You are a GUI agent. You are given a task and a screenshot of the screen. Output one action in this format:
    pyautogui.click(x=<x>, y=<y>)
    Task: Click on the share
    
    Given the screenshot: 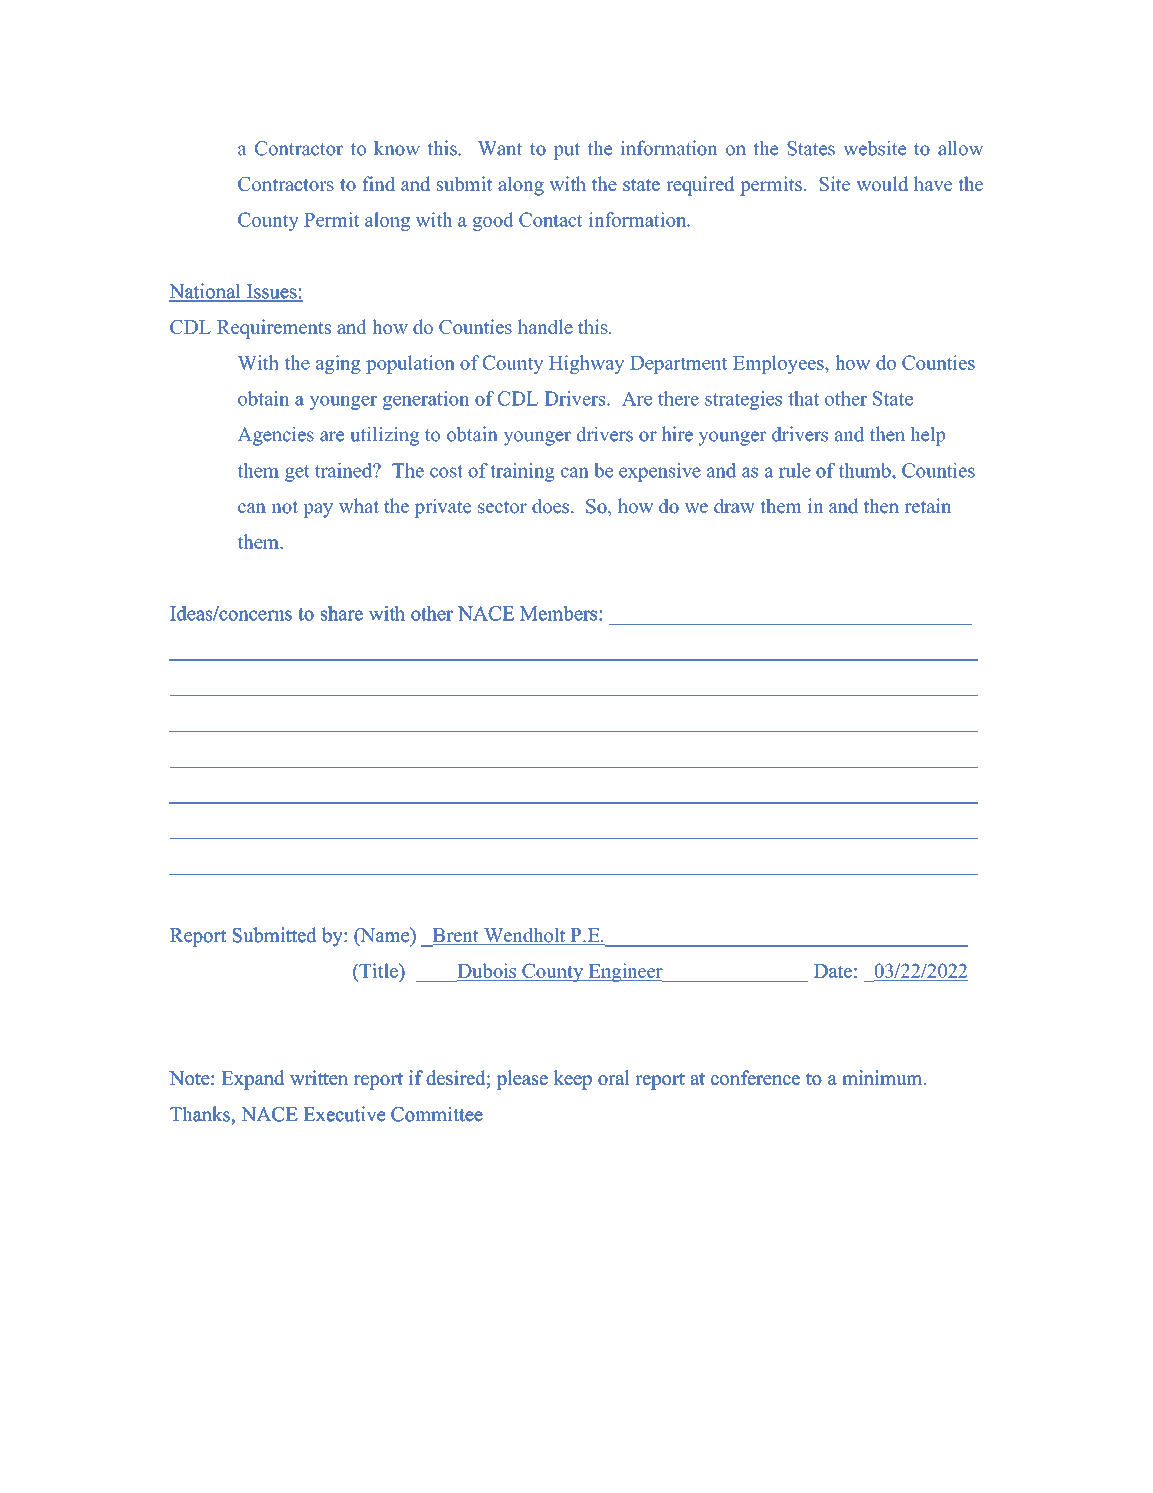 What is the action you would take?
    pyautogui.click(x=342, y=613)
